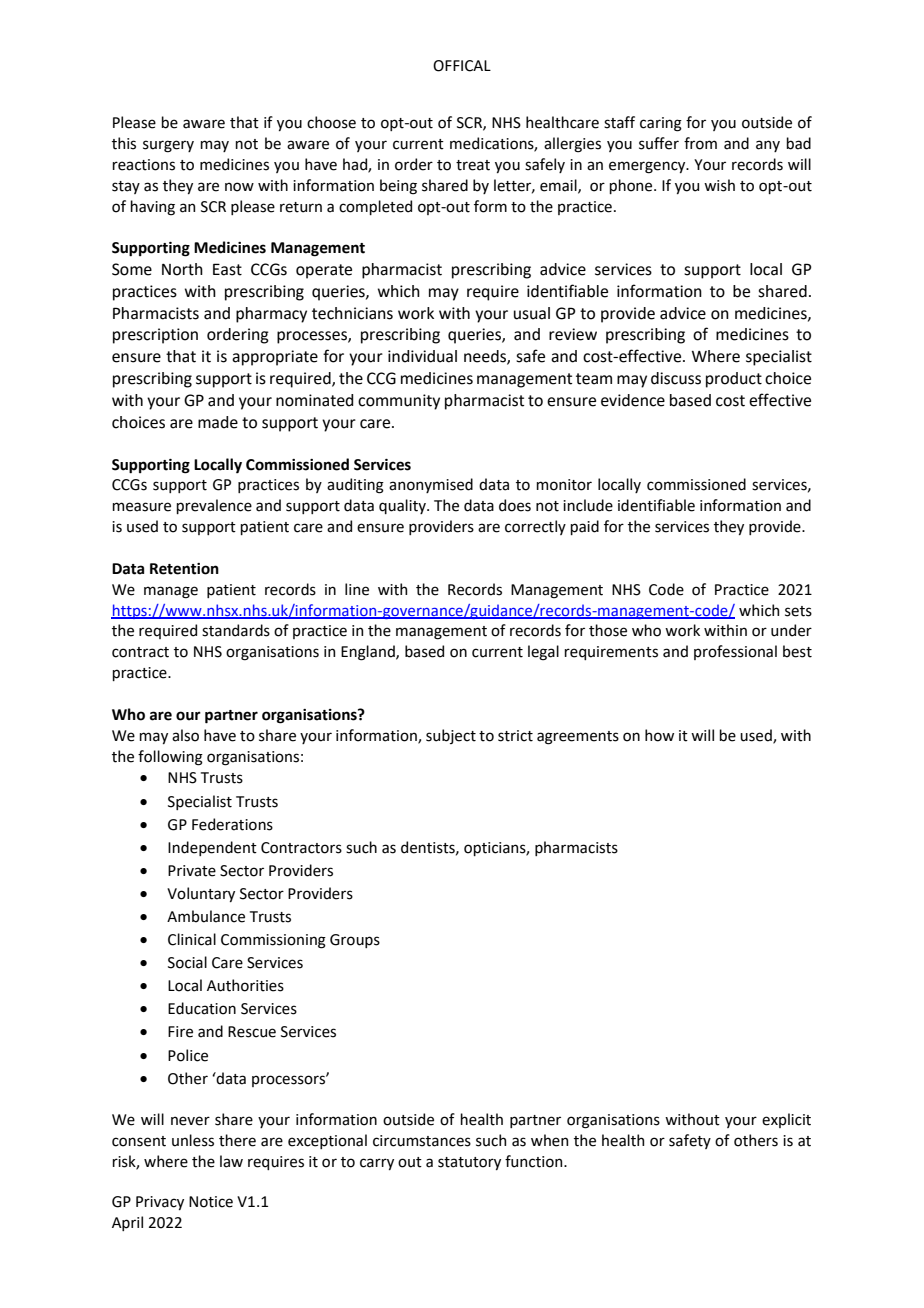 The width and height of the document is (924, 1308). Describe the element at coordinates (735, 652) in the document. I see `professional` at that location.
